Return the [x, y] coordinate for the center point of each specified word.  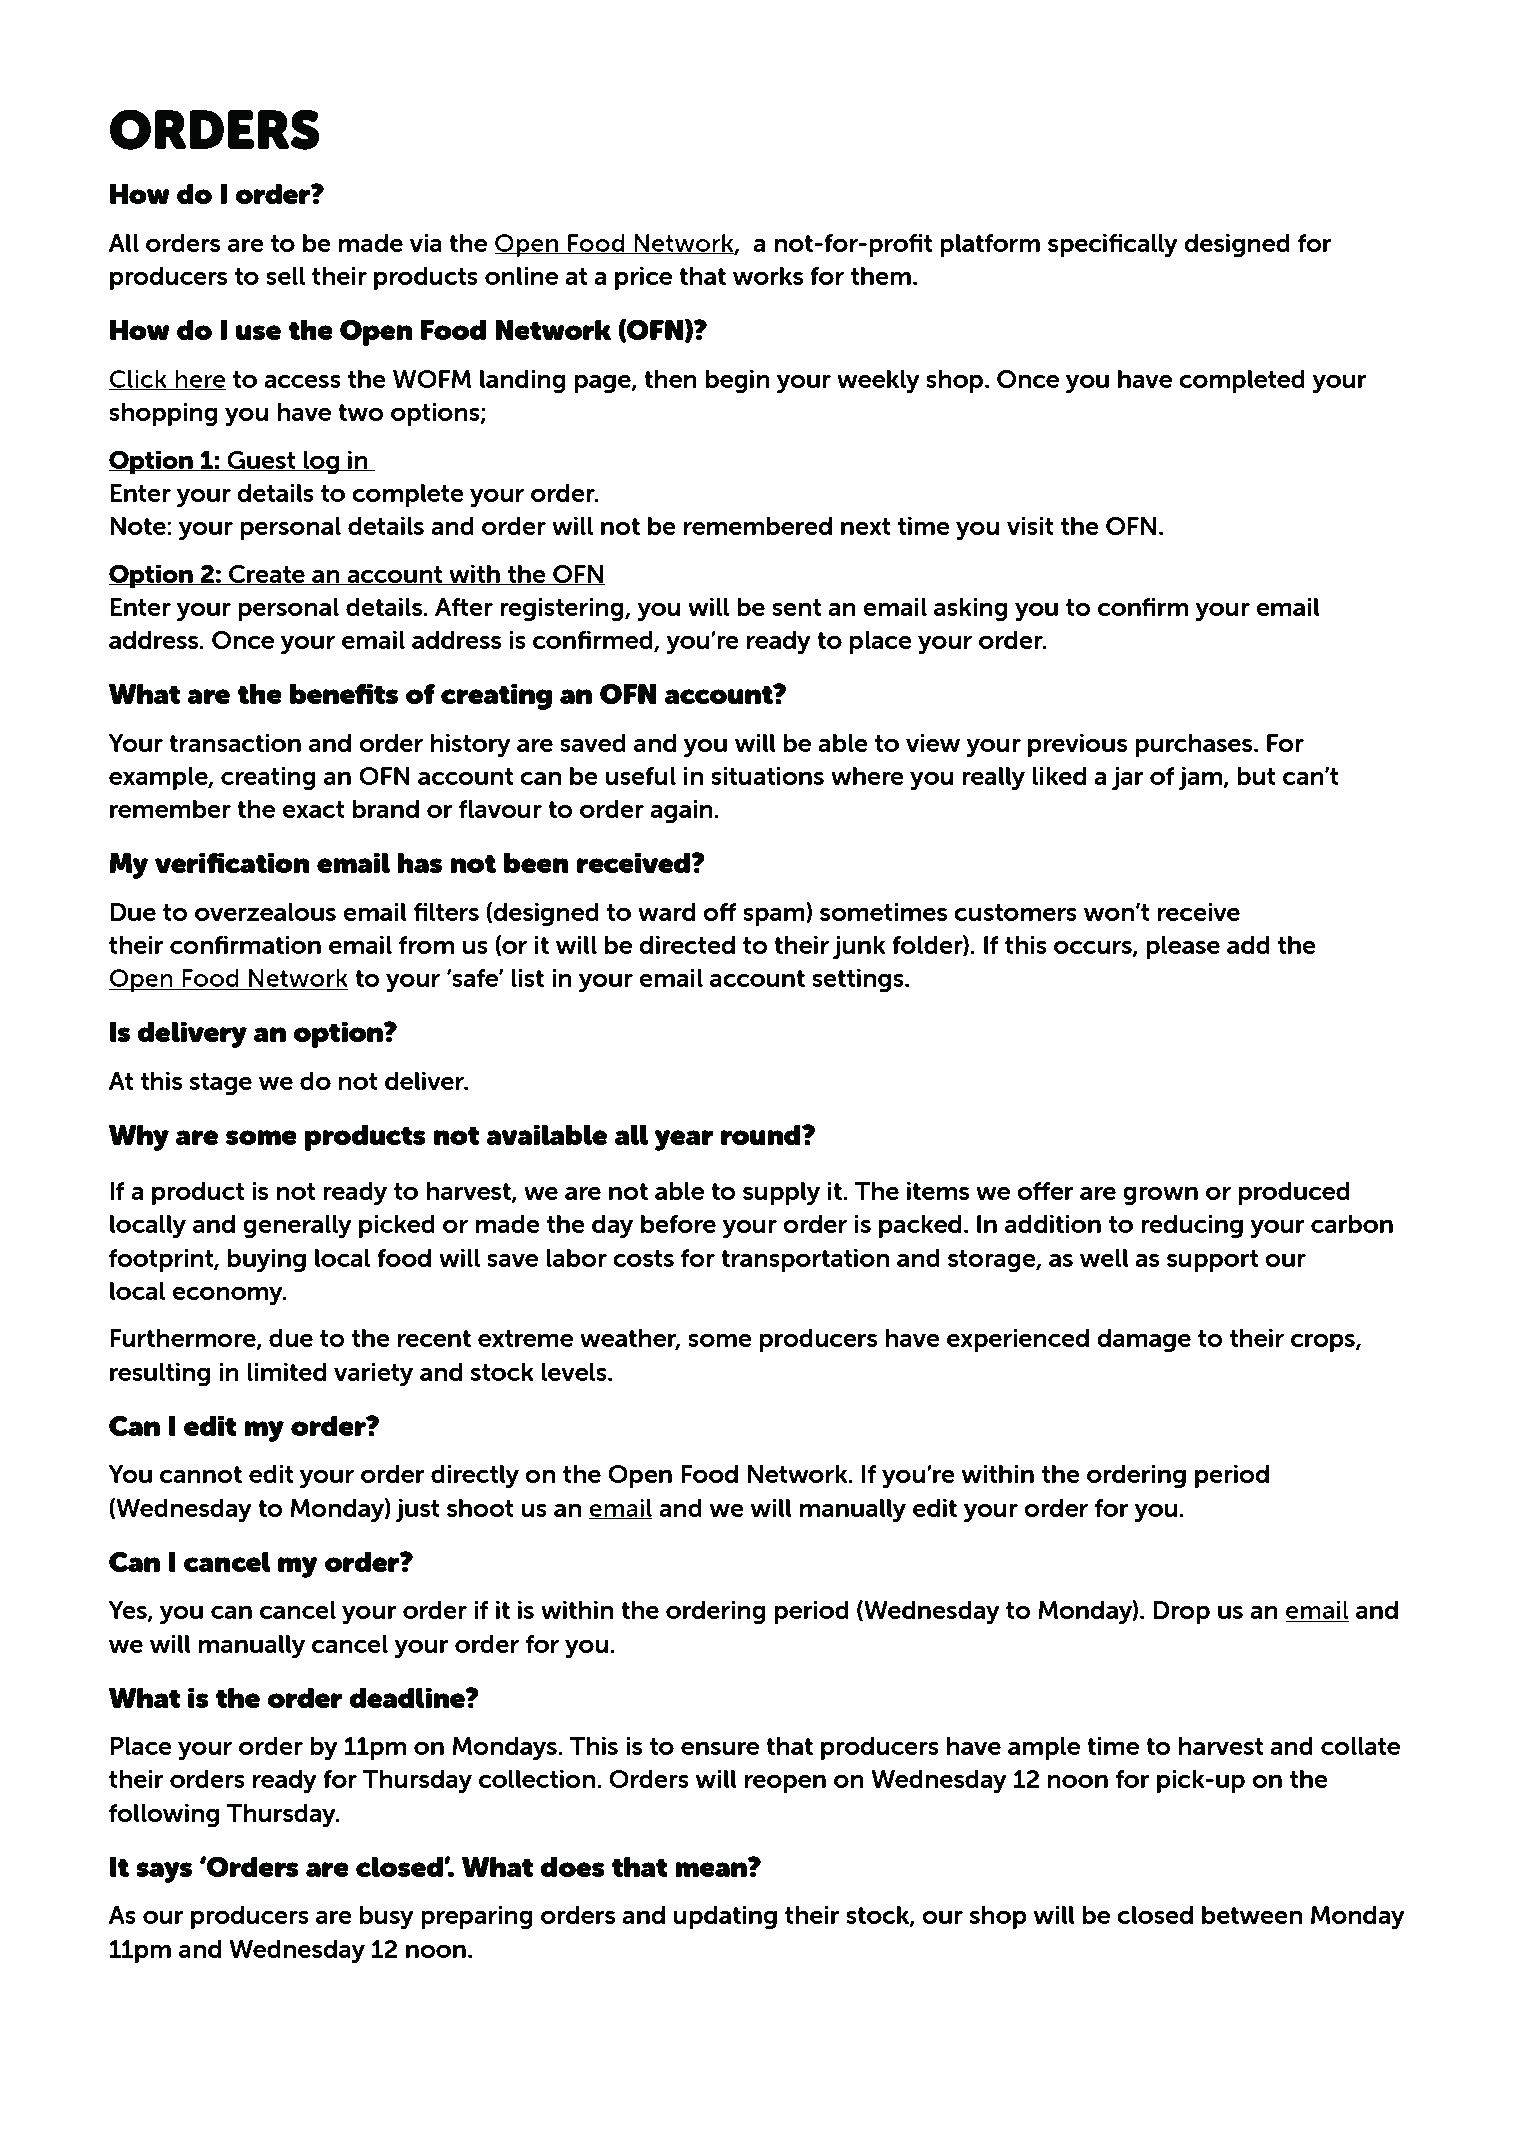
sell [285, 276]
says [164, 1872]
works [768, 276]
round [762, 1134]
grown [1160, 1195]
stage [220, 1084]
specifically [1113, 246]
